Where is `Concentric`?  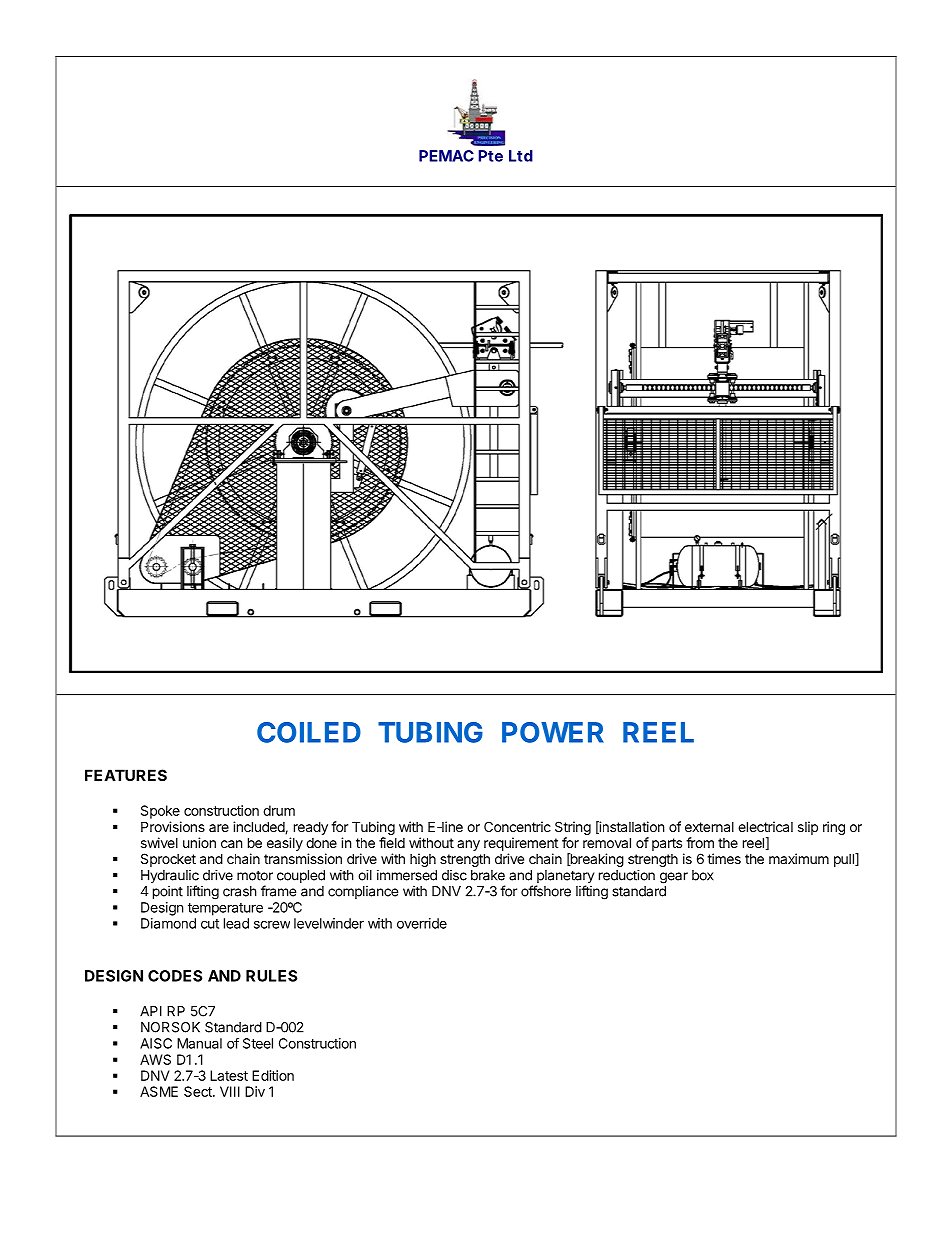
Concentric is located at coordinates (517, 826).
